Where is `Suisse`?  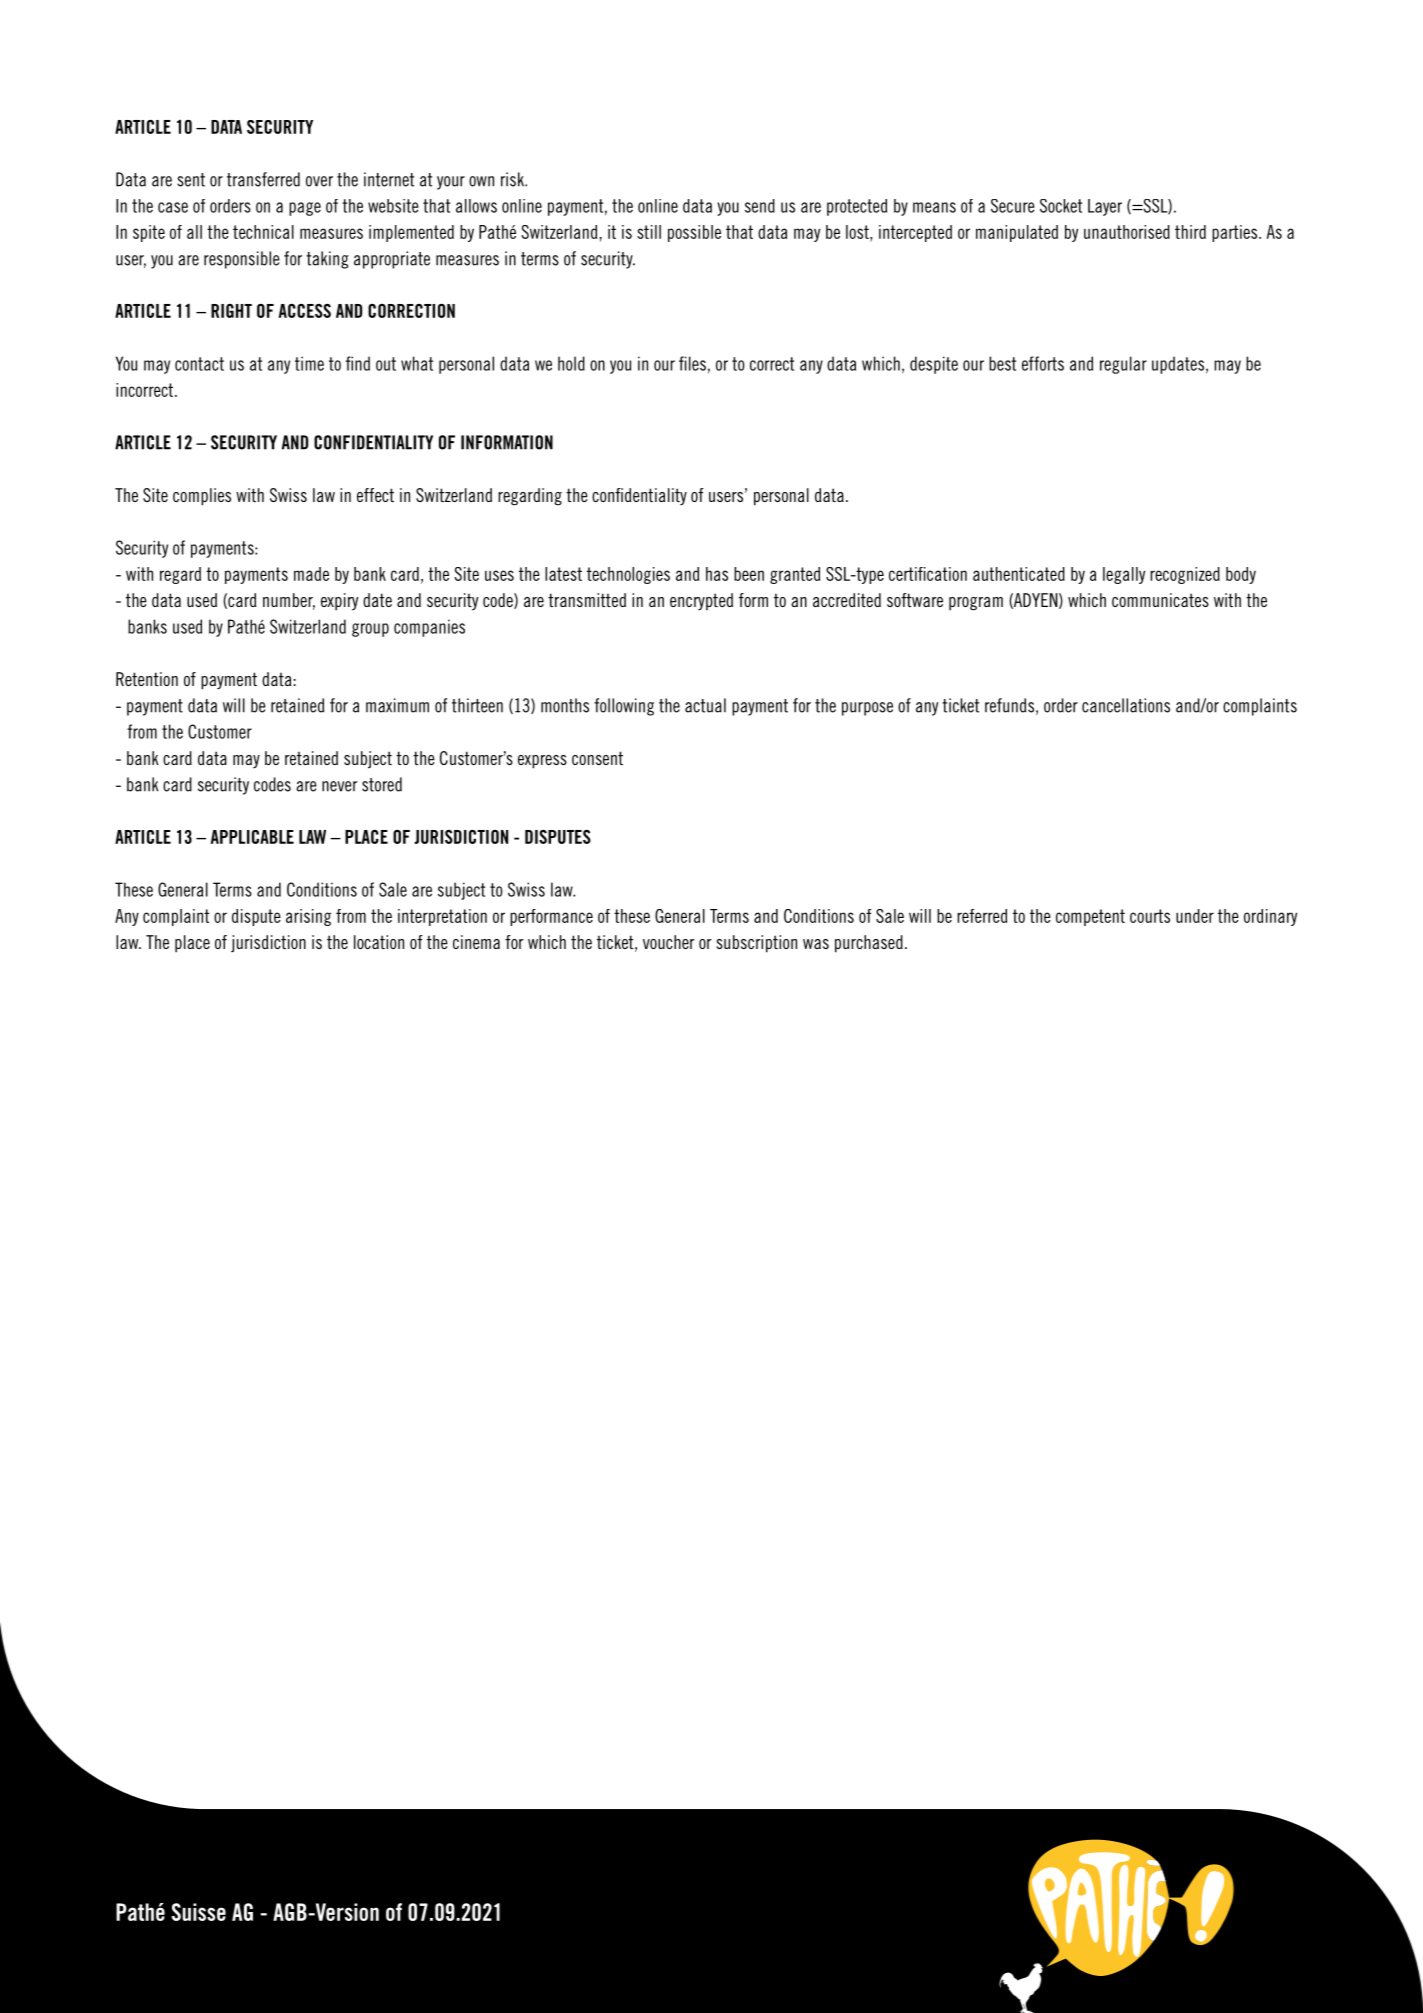
Suisse is located at coordinates (198, 1912).
